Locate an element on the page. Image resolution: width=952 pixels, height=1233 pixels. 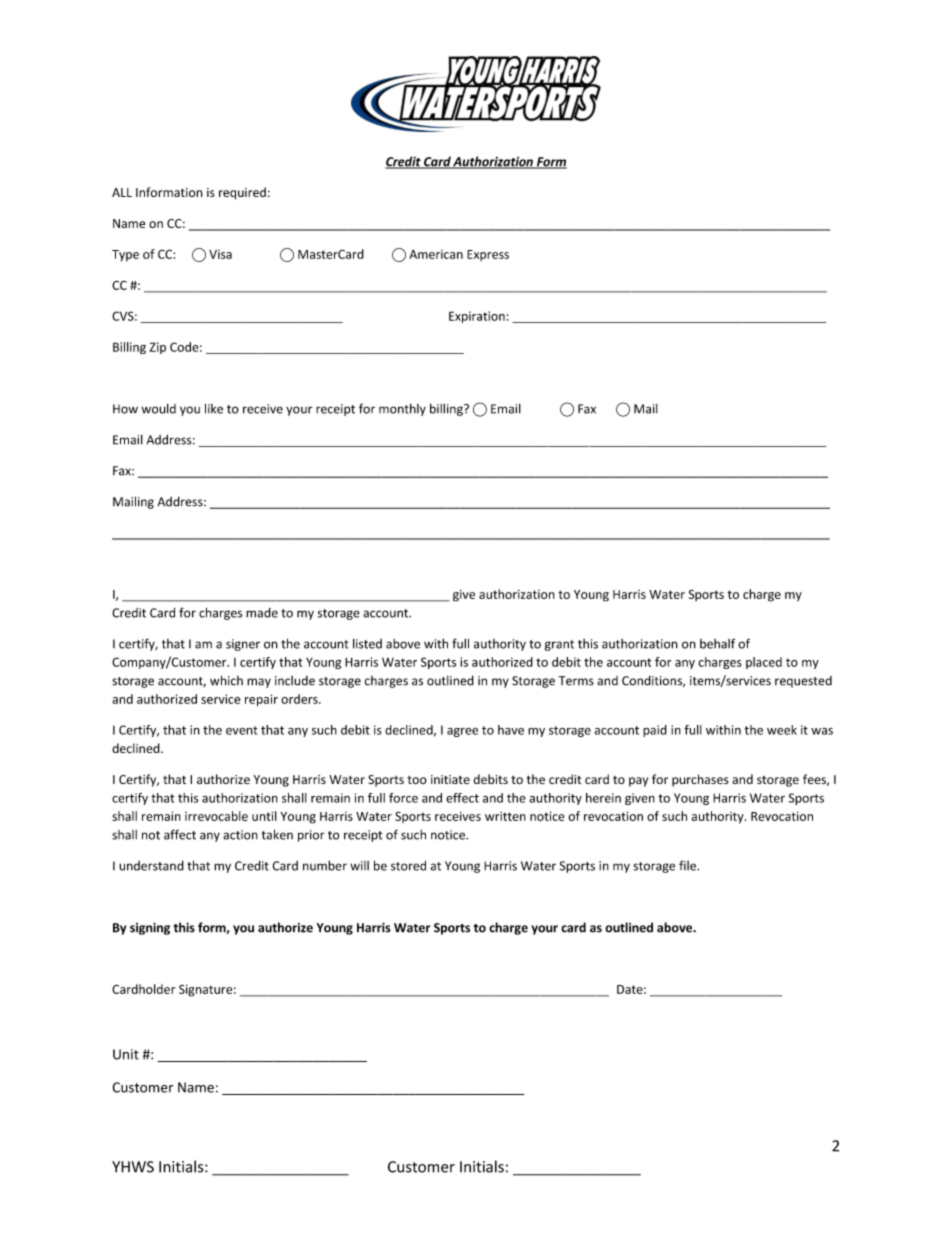
like is located at coordinates (214, 408).
